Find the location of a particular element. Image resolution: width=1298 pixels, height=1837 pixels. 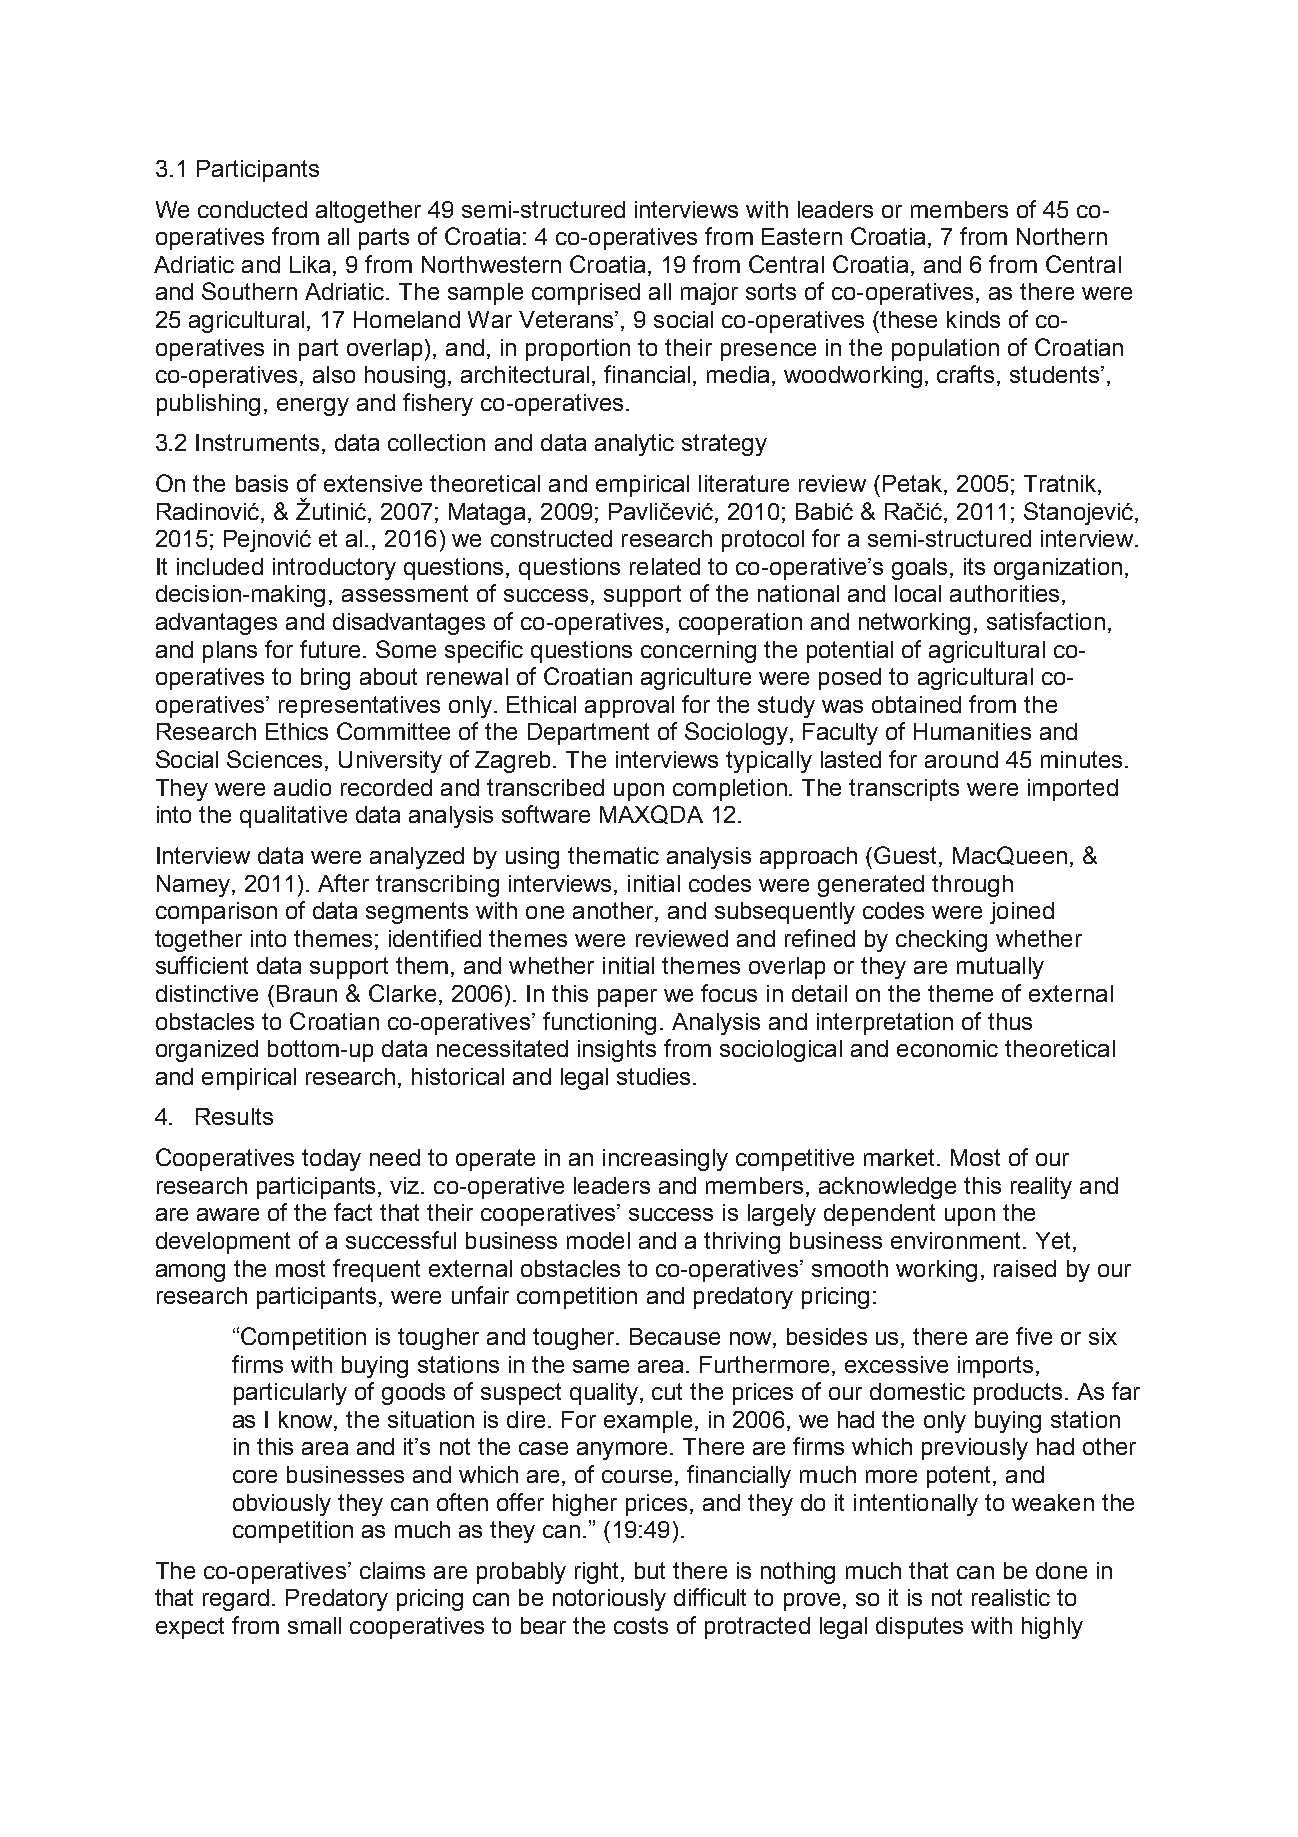

Southern is located at coordinates (249, 291).
